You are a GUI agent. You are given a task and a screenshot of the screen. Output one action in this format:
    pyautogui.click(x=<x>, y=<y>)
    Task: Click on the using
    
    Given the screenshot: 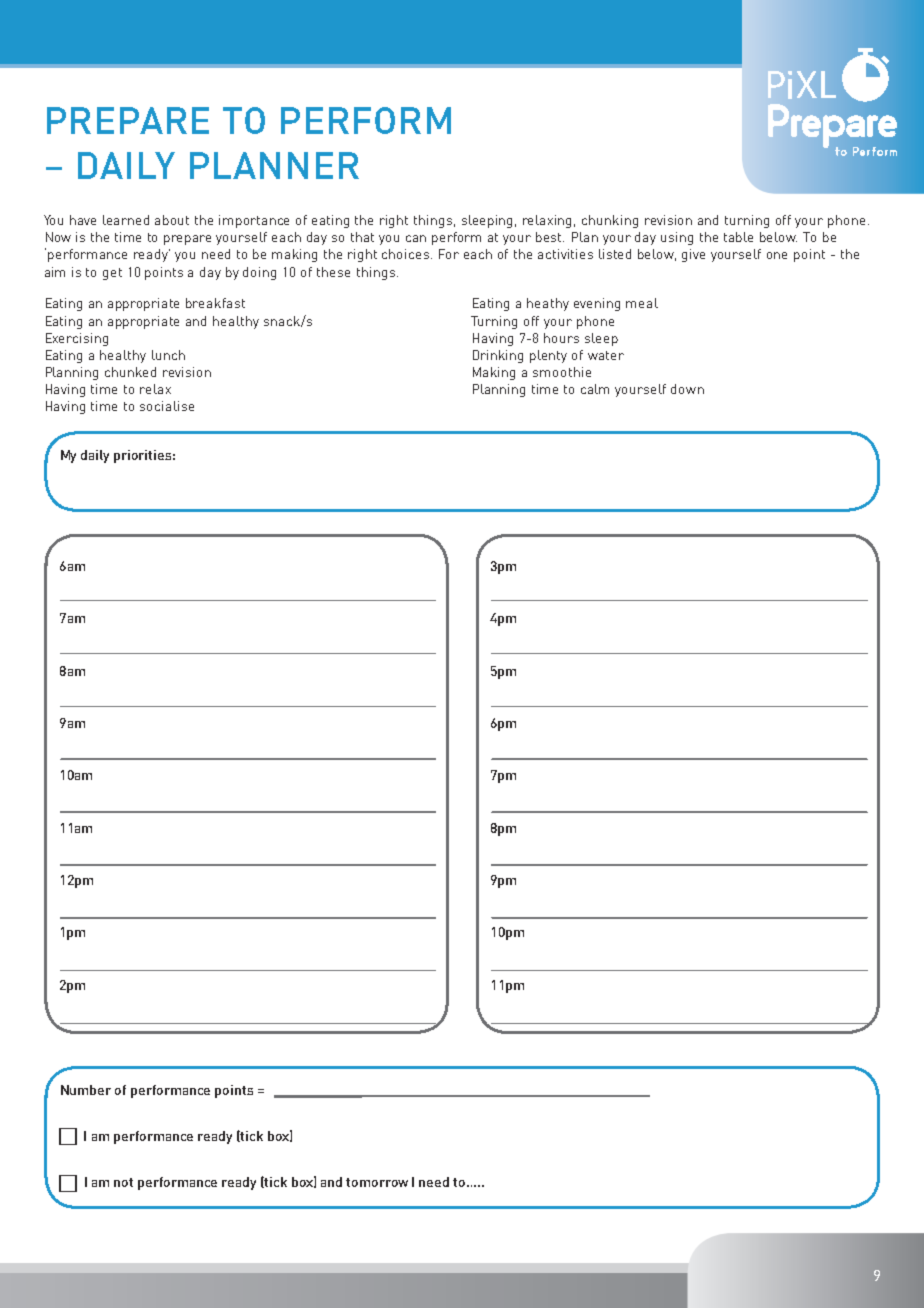 What is the action you would take?
    pyautogui.click(x=677, y=238)
